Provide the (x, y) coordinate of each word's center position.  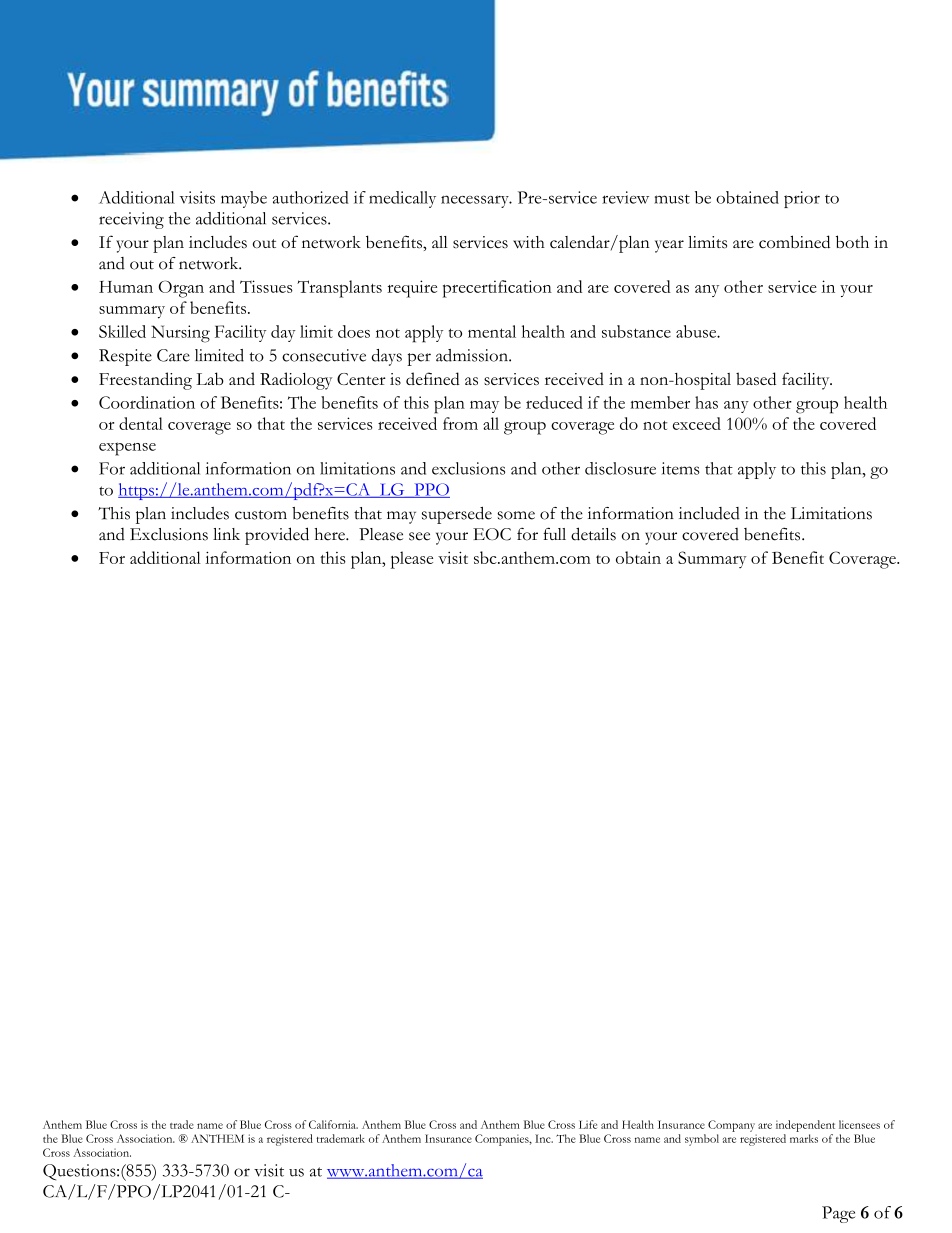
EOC (492, 534)
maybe (244, 199)
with (529, 242)
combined (794, 242)
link (226, 534)
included (709, 513)
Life (588, 1124)
